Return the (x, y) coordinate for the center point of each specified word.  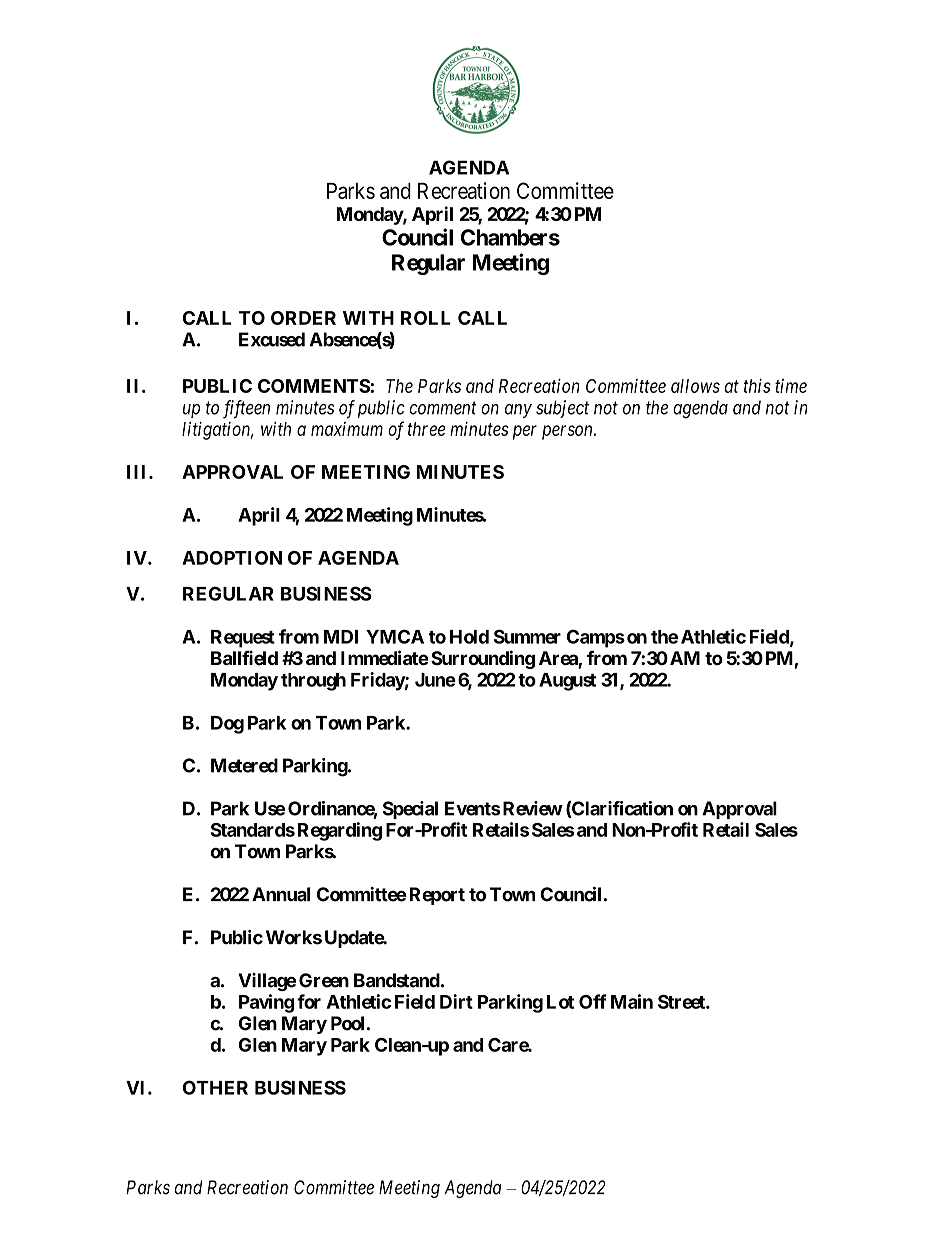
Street (682, 1002)
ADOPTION (232, 558)
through (313, 682)
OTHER (215, 1087)
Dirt (456, 1001)
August (567, 682)
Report (437, 896)
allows (695, 386)
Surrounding (483, 659)
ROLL (426, 318)
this (757, 385)
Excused (272, 339)
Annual (281, 894)
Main (632, 1001)
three (426, 429)
